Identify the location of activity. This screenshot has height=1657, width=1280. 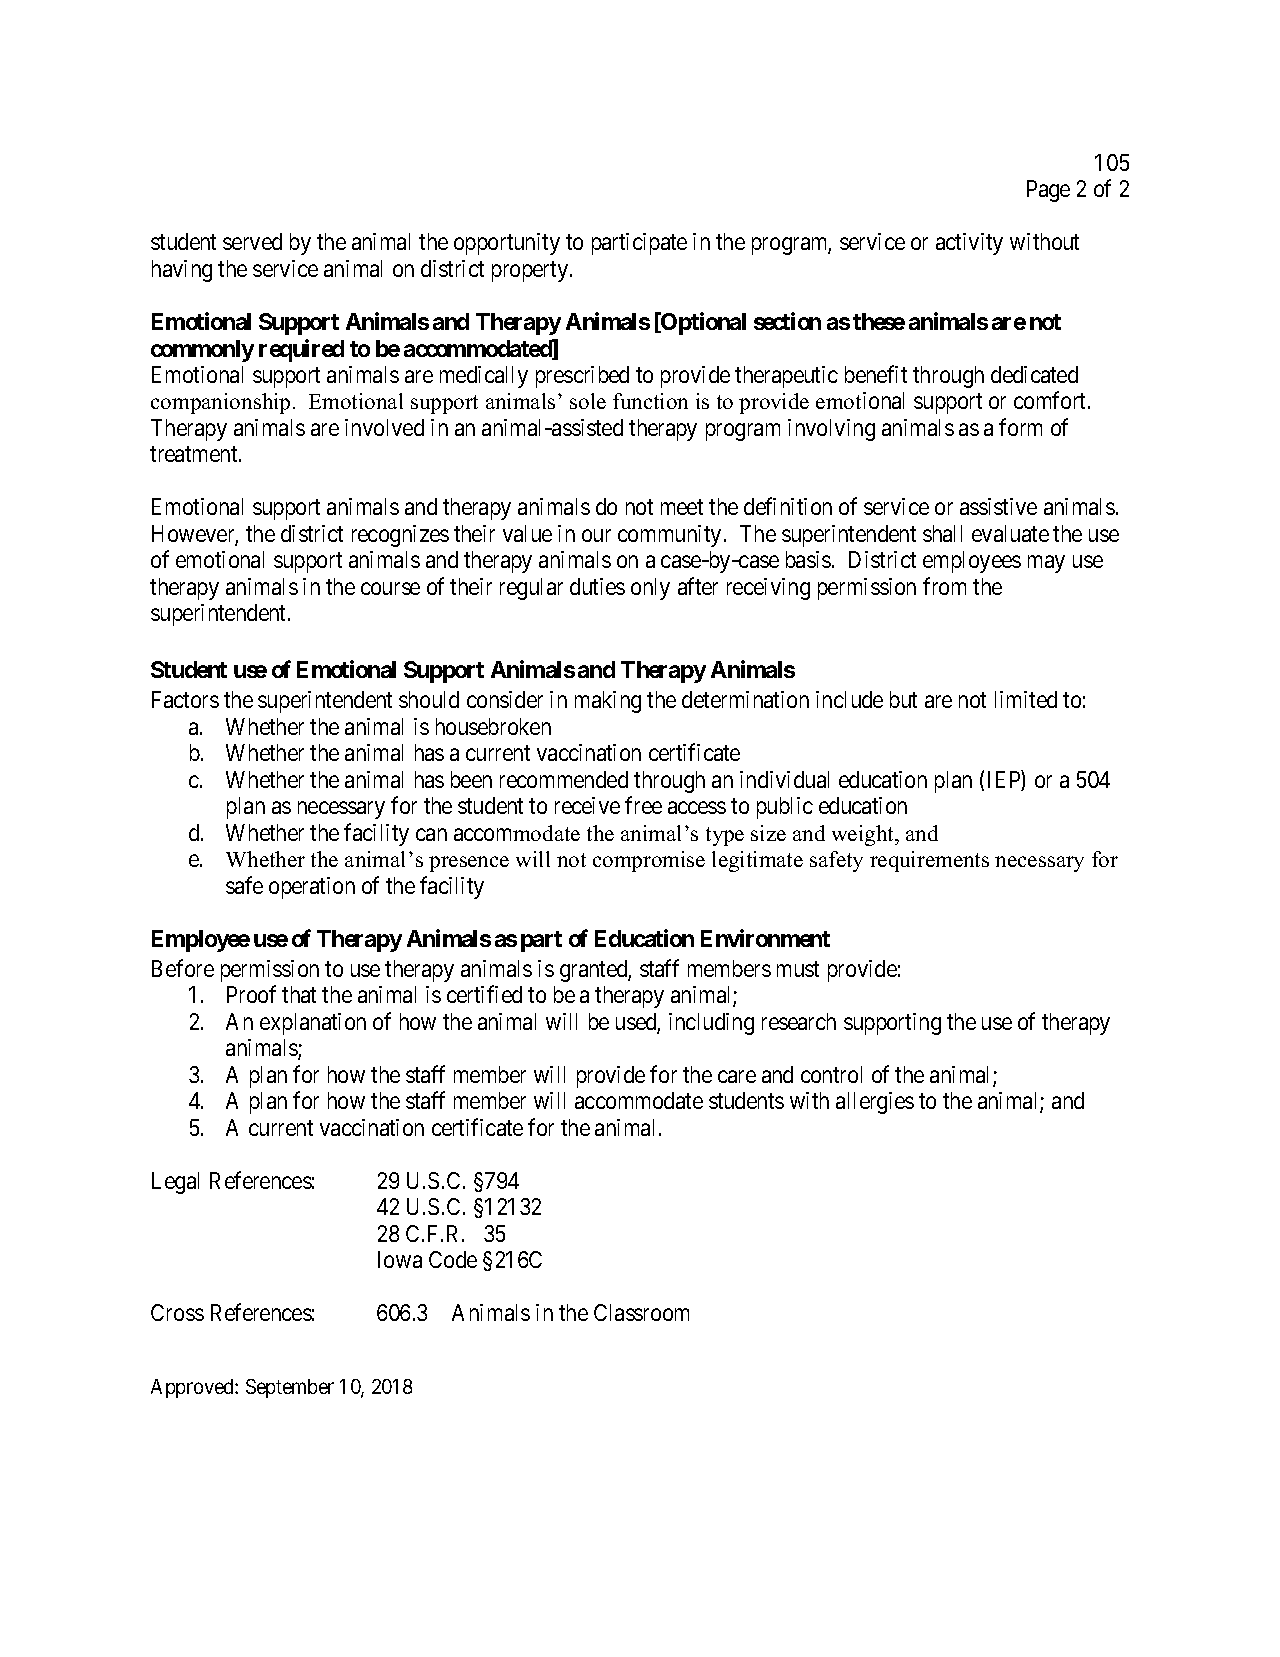
(969, 244).
